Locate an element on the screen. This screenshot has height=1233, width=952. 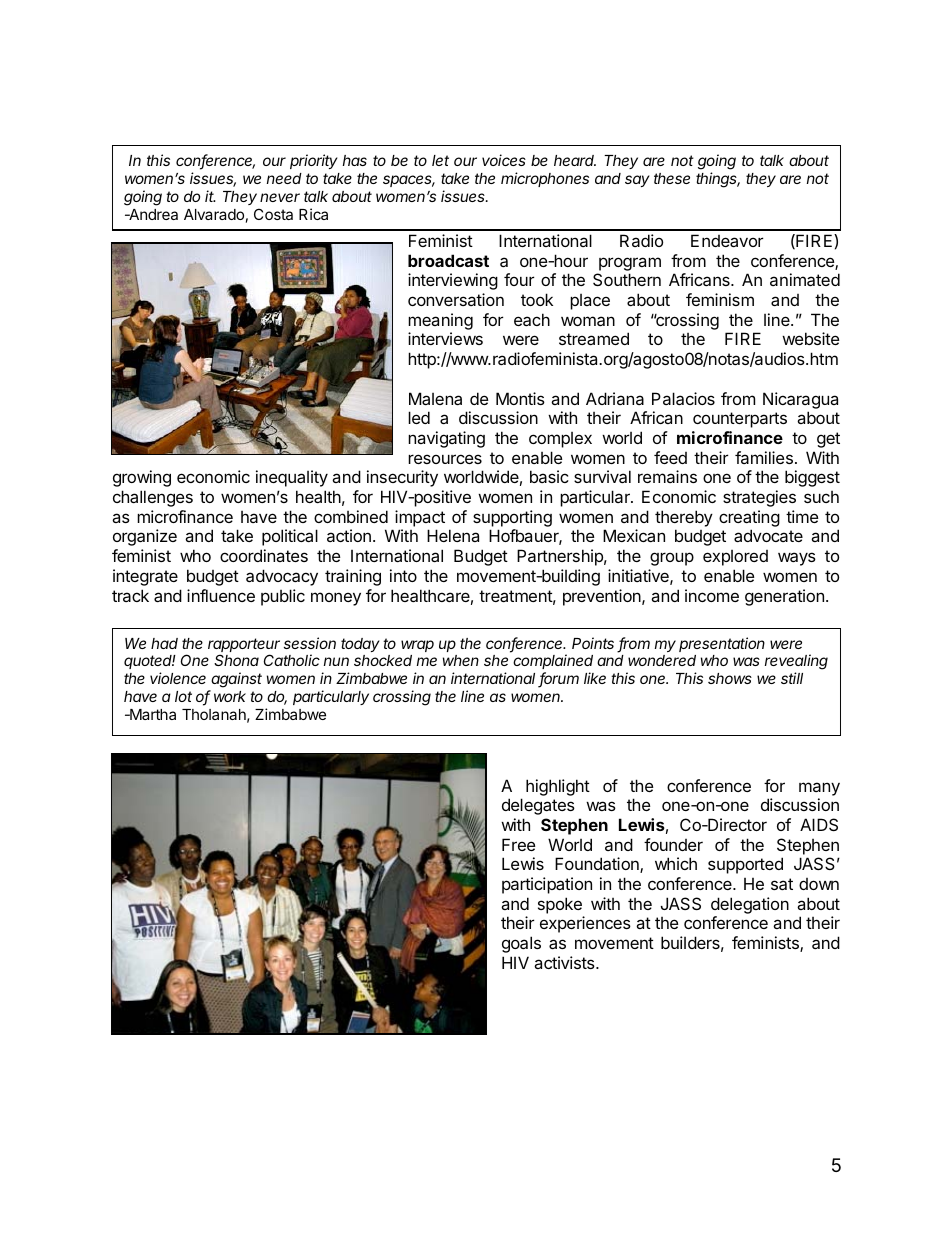
voices is located at coordinates (504, 160).
